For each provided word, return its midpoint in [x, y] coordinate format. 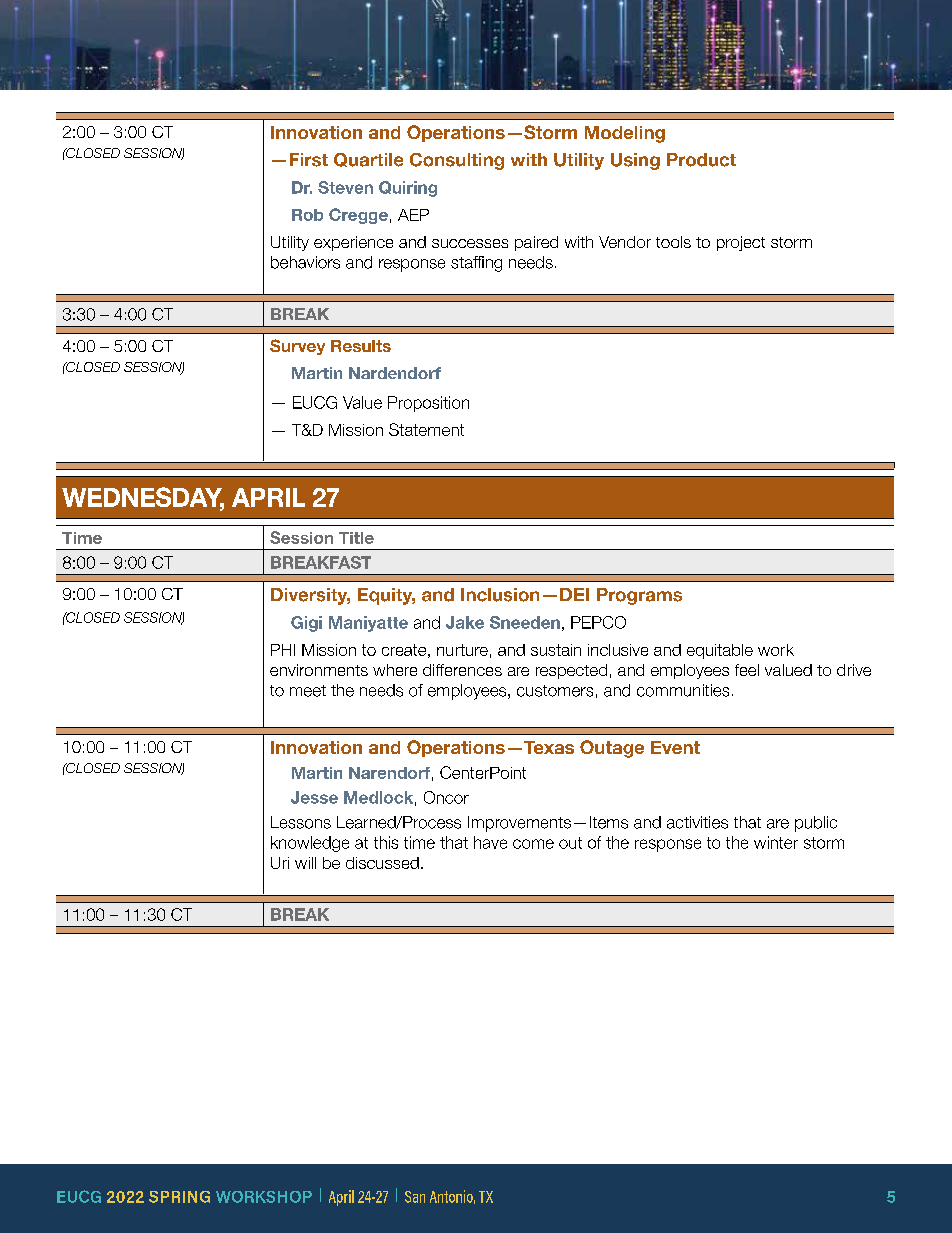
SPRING [179, 1197]
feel [747, 670]
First [309, 160]
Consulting [457, 161]
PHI [283, 650]
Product [701, 160]
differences [462, 670]
